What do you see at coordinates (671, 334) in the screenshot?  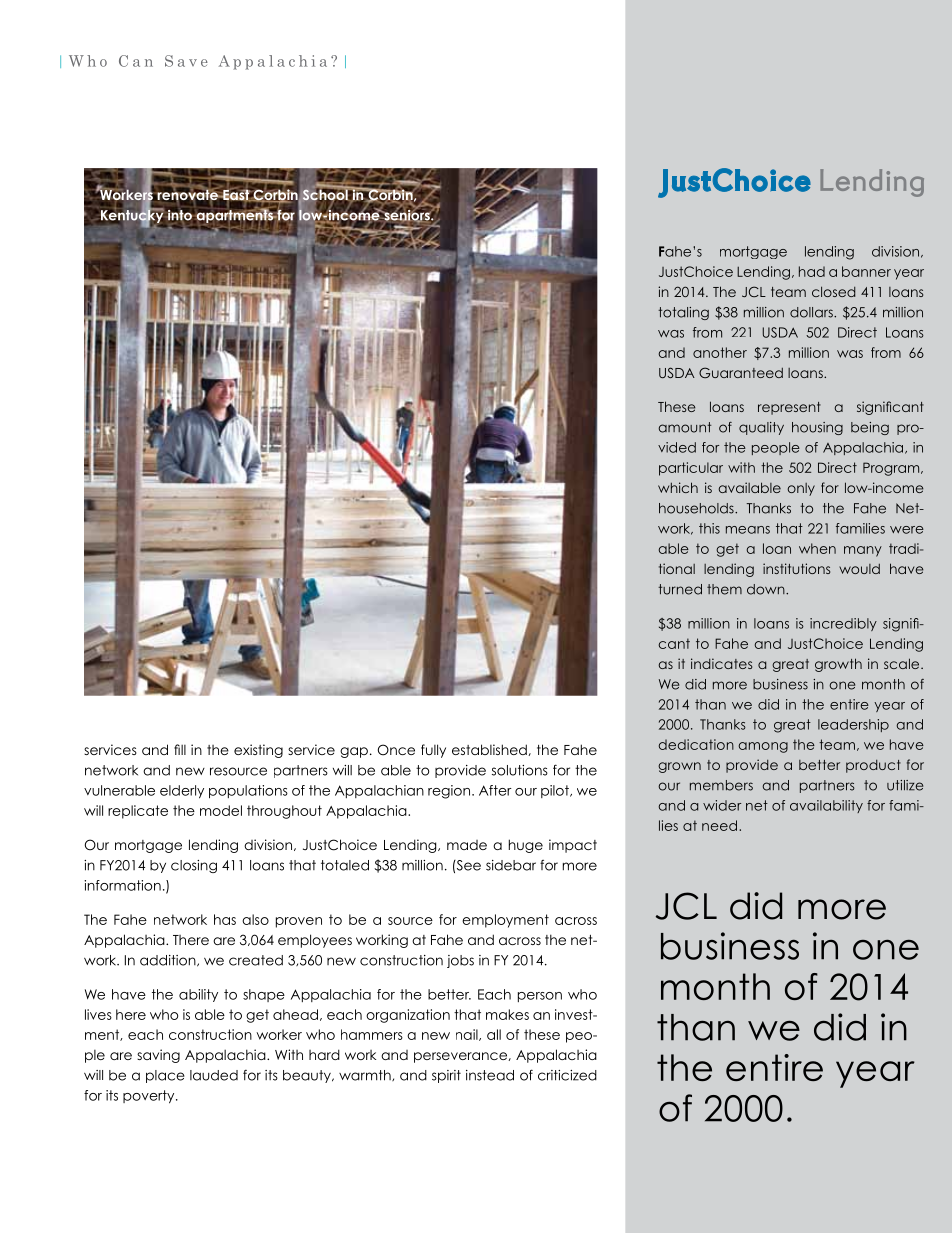 I see `was` at bounding box center [671, 334].
